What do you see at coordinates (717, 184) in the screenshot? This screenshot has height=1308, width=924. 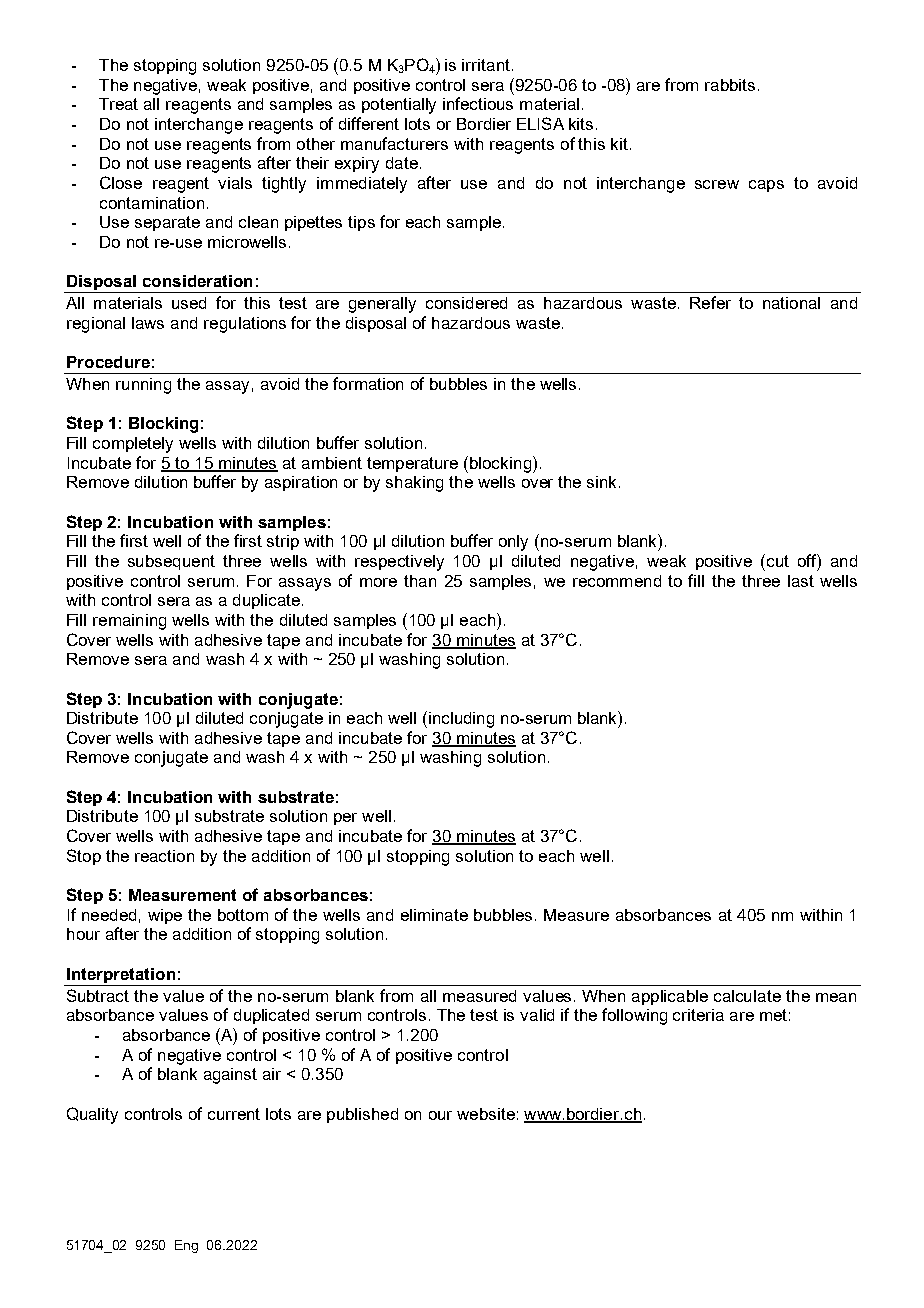 I see `screw` at bounding box center [717, 184].
